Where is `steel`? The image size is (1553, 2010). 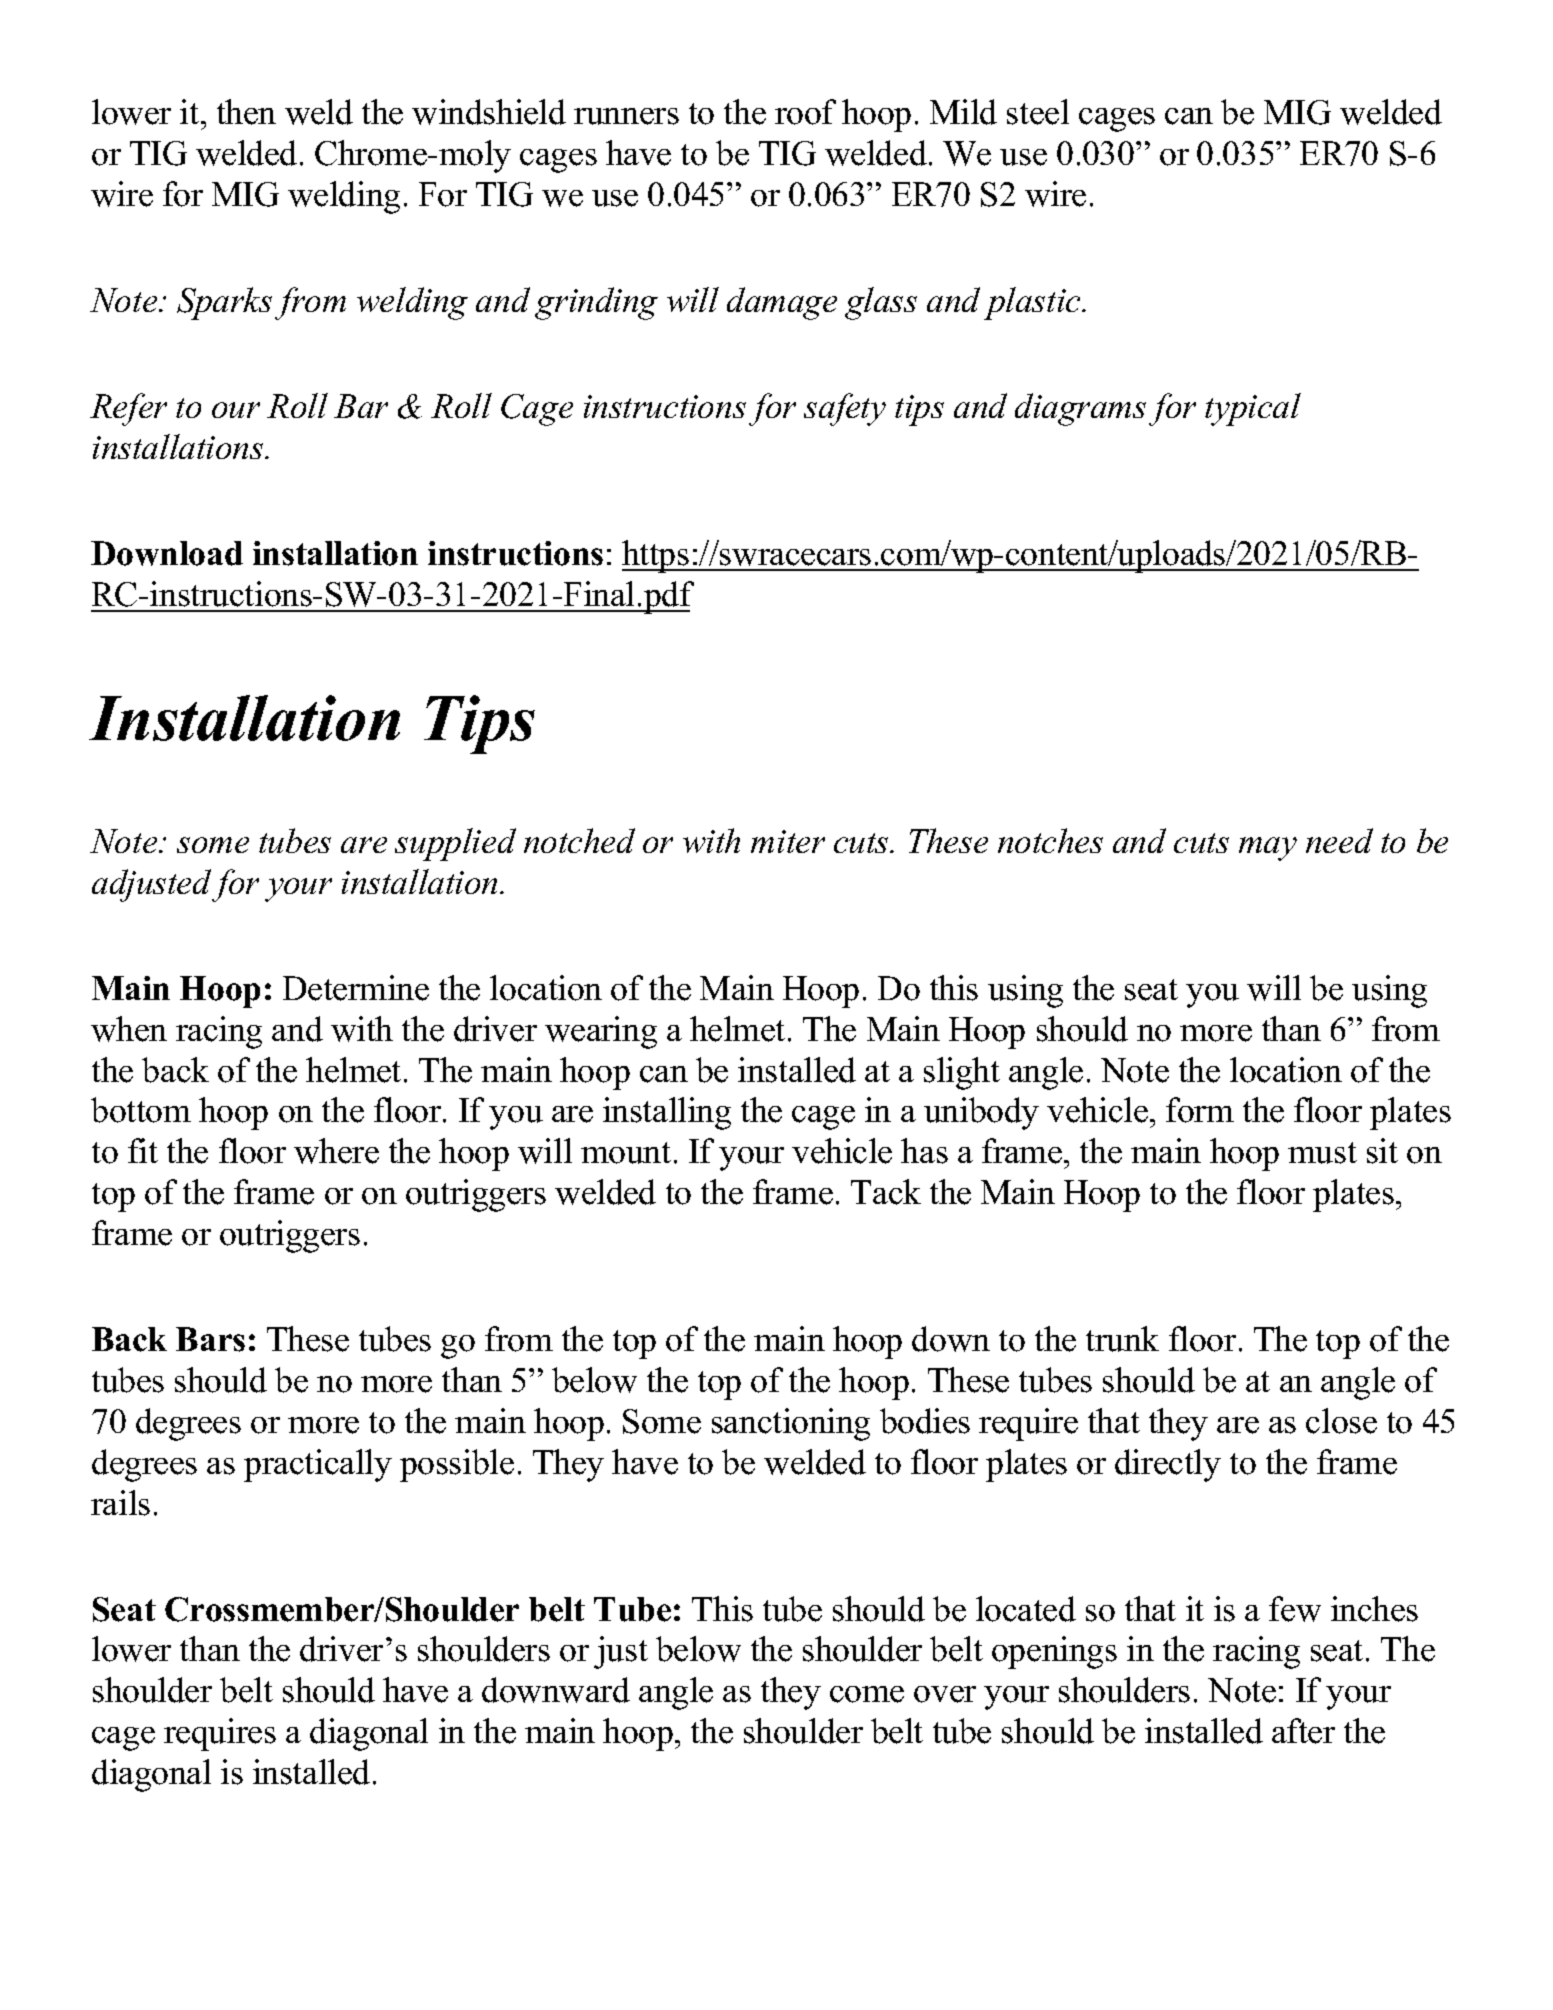
steel is located at coordinates (1038, 112).
